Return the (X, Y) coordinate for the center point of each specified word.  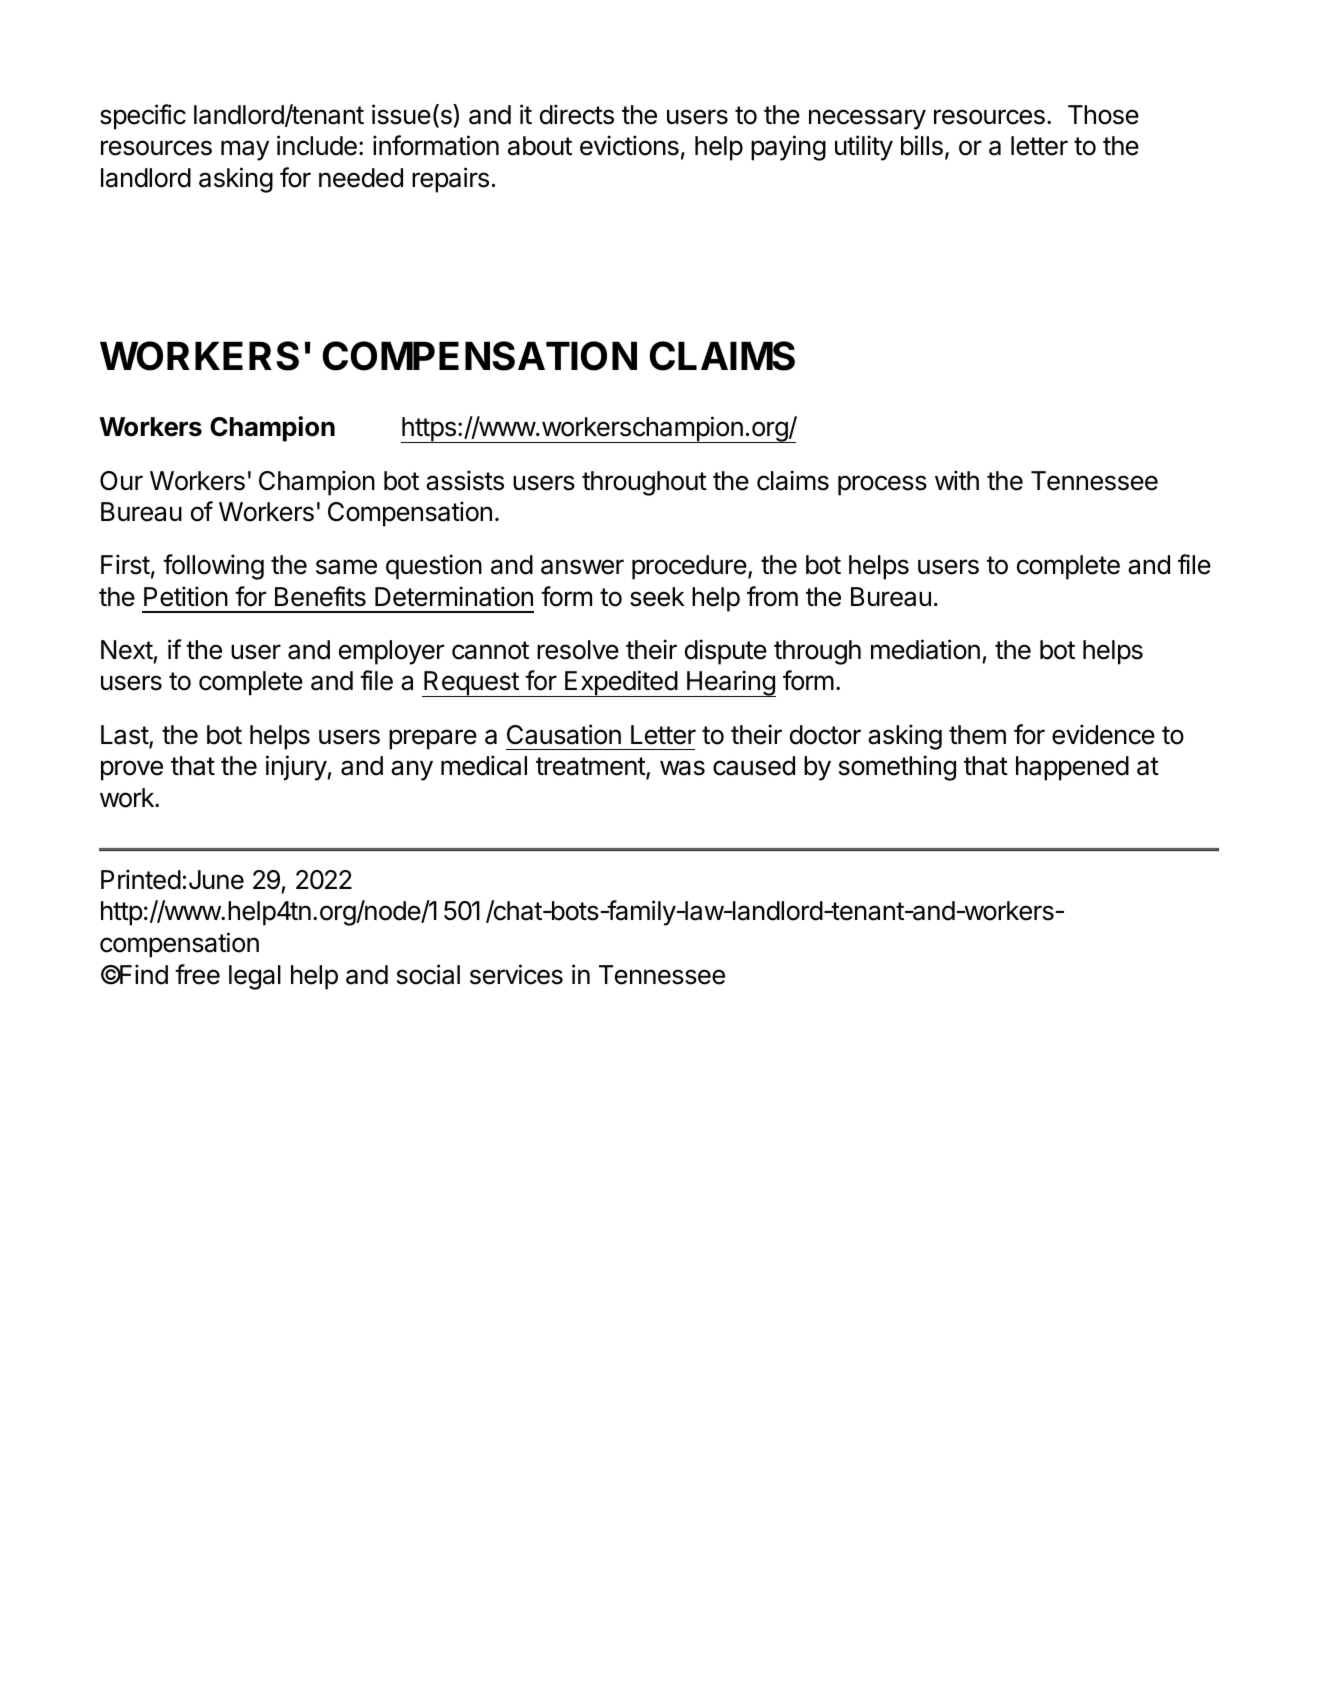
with (957, 480)
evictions (629, 145)
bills (922, 145)
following (213, 567)
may (245, 150)
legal (255, 977)
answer (582, 567)
